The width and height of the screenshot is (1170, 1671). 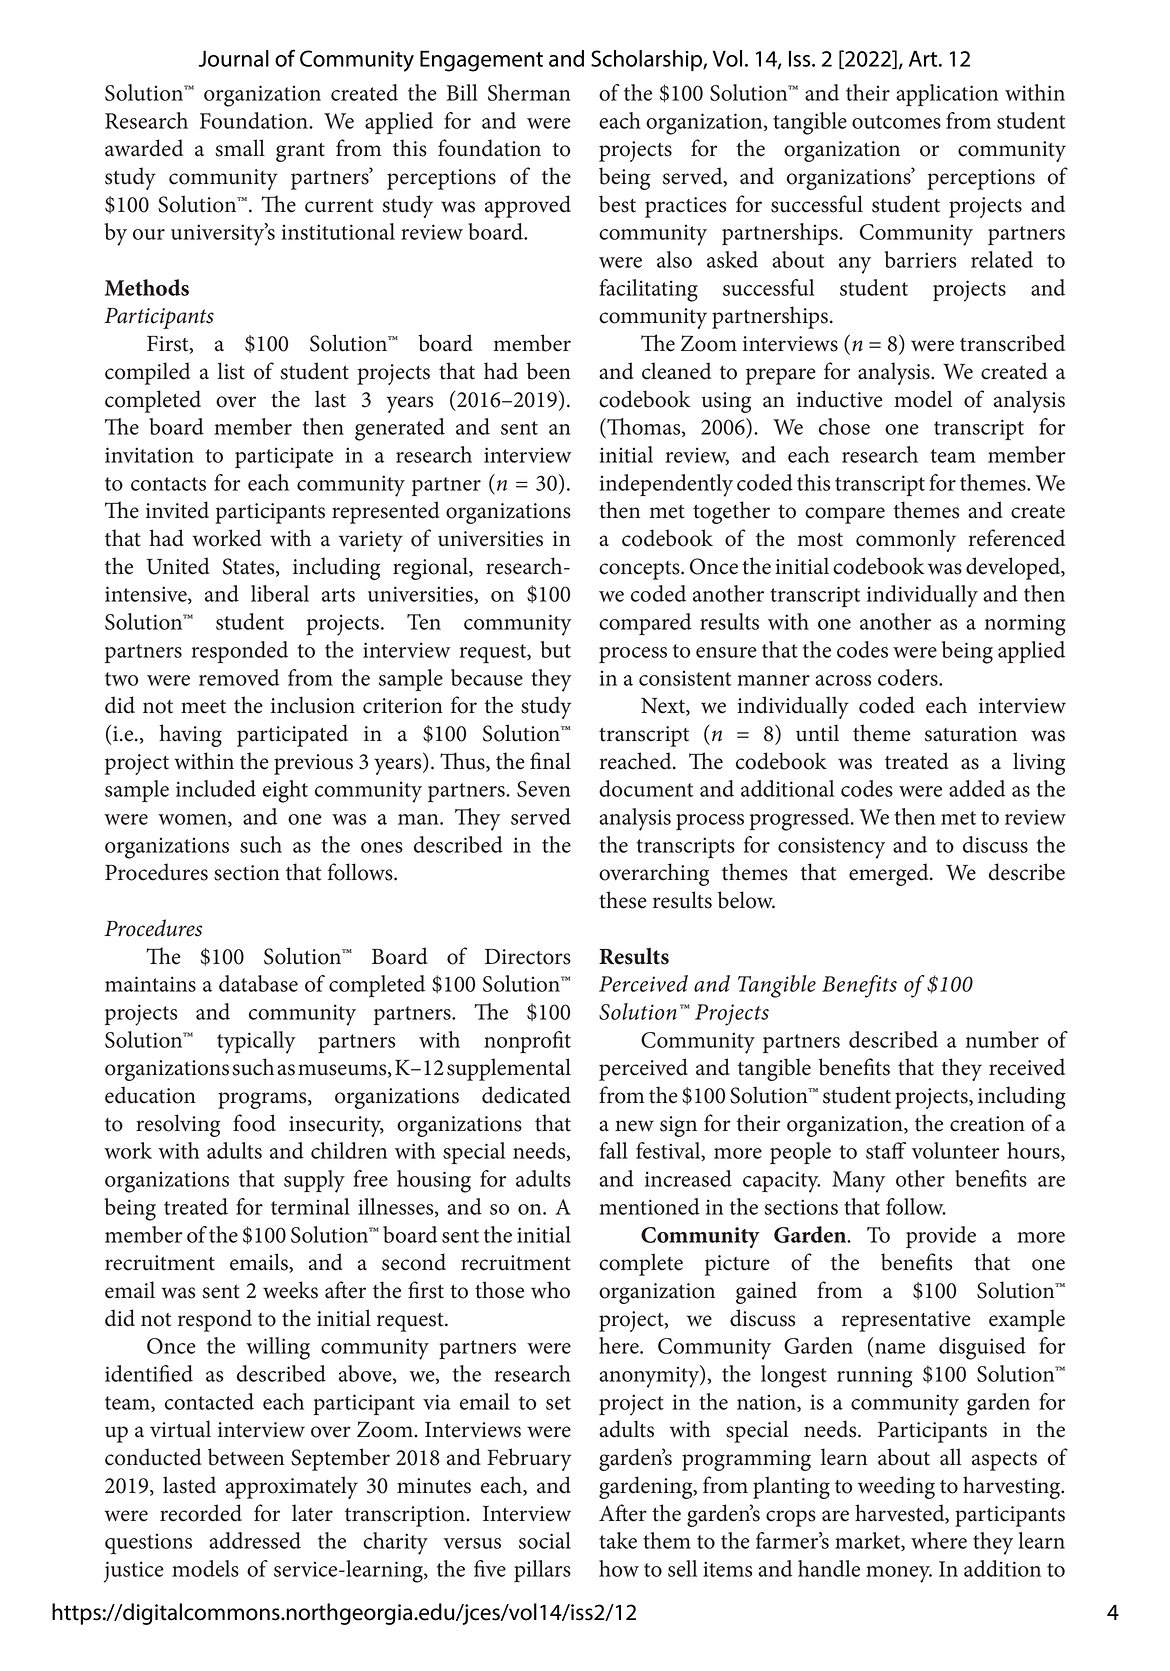 I want to click on Seven, so click(x=543, y=789).
